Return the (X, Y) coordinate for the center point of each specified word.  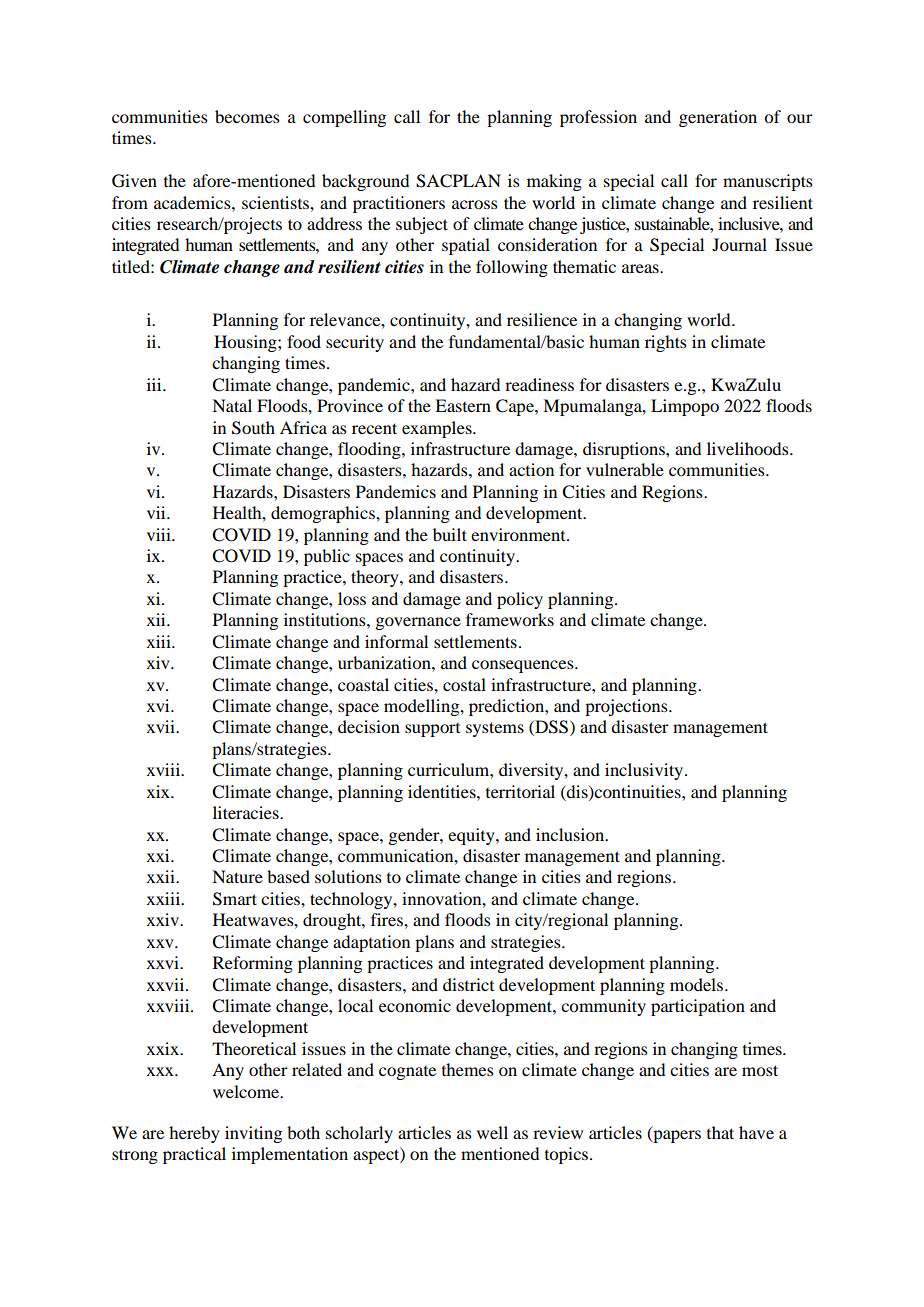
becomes (247, 116)
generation (718, 118)
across (475, 204)
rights (666, 343)
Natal (232, 405)
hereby (194, 1134)
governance (418, 623)
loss (352, 598)
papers (676, 1136)
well (492, 1132)
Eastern (463, 405)
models (696, 984)
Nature (237, 876)
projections (627, 707)
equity (472, 836)
